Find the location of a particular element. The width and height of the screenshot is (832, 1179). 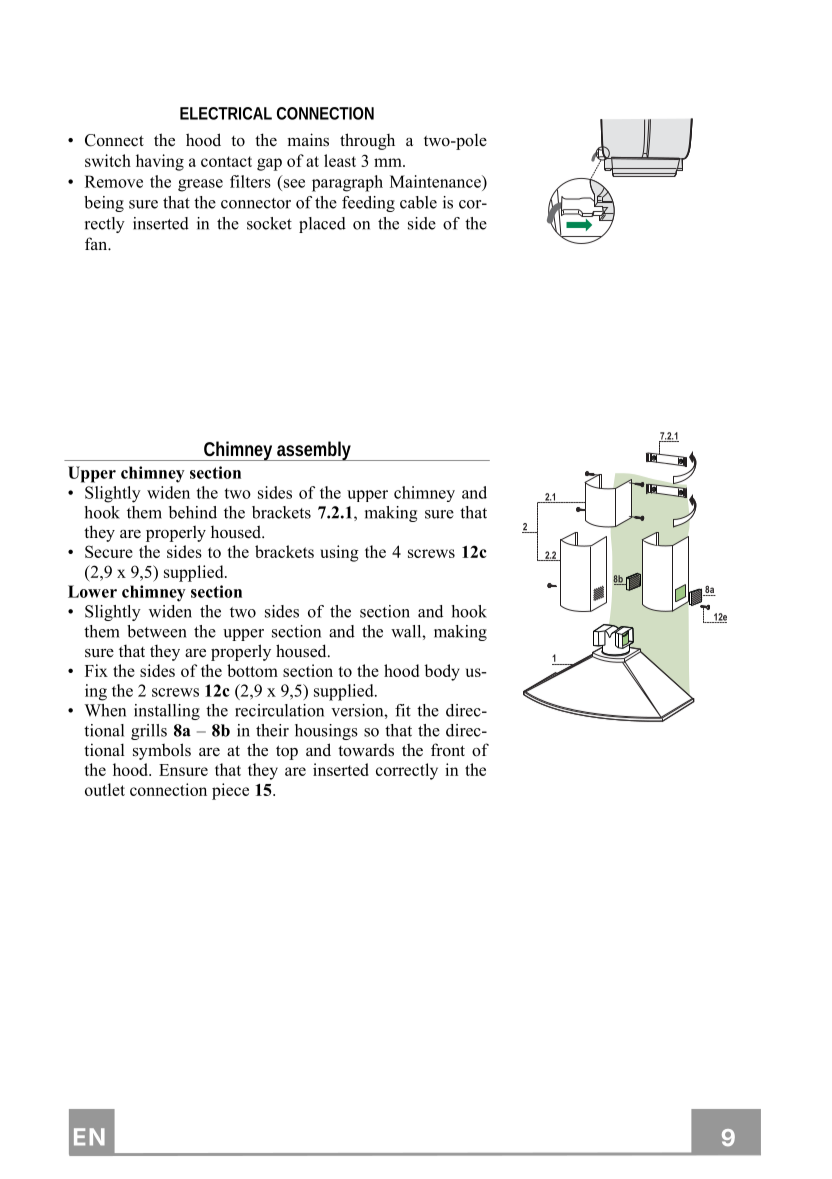

behind is located at coordinates (193, 512).
